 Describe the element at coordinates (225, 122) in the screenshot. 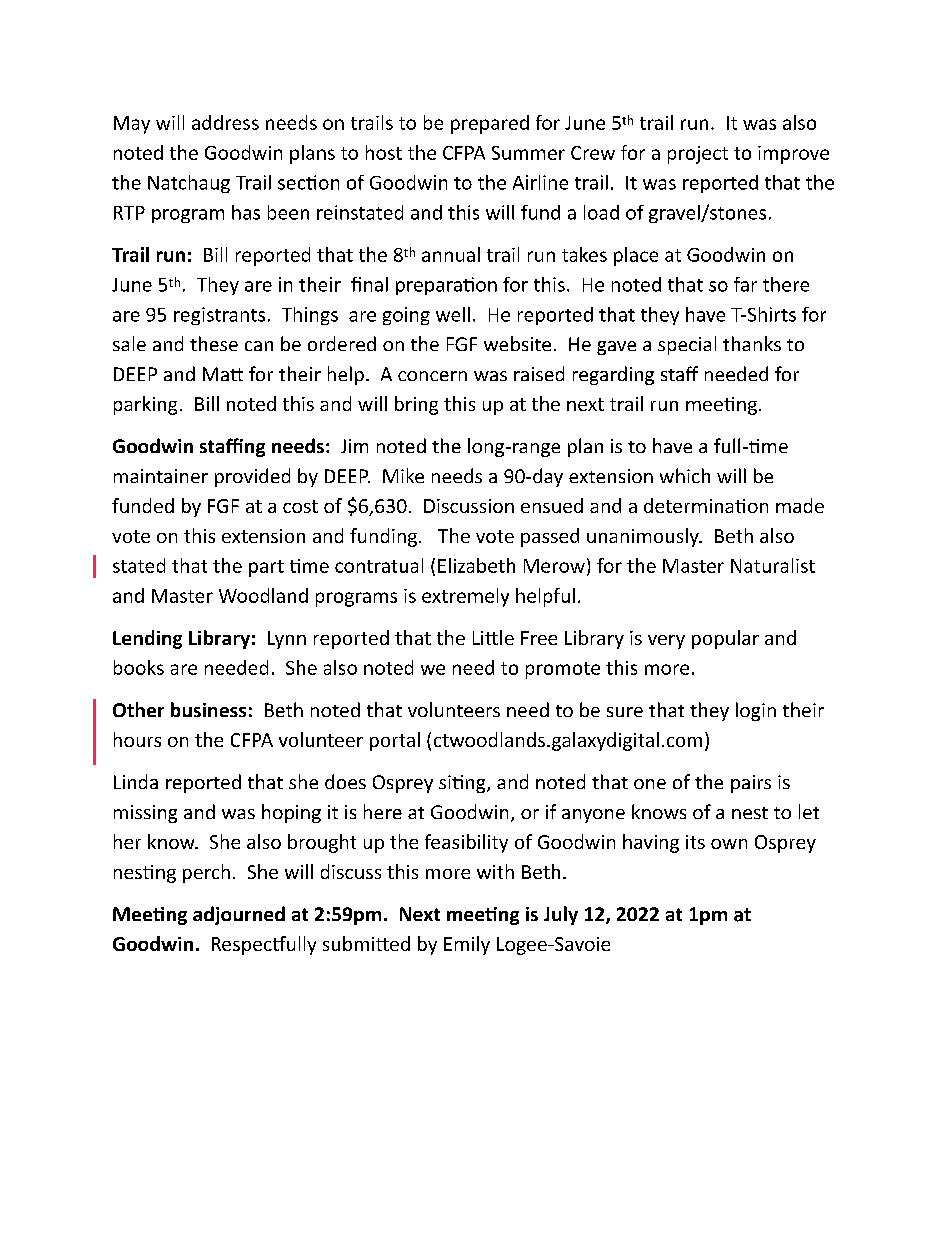

I see `address` at that location.
